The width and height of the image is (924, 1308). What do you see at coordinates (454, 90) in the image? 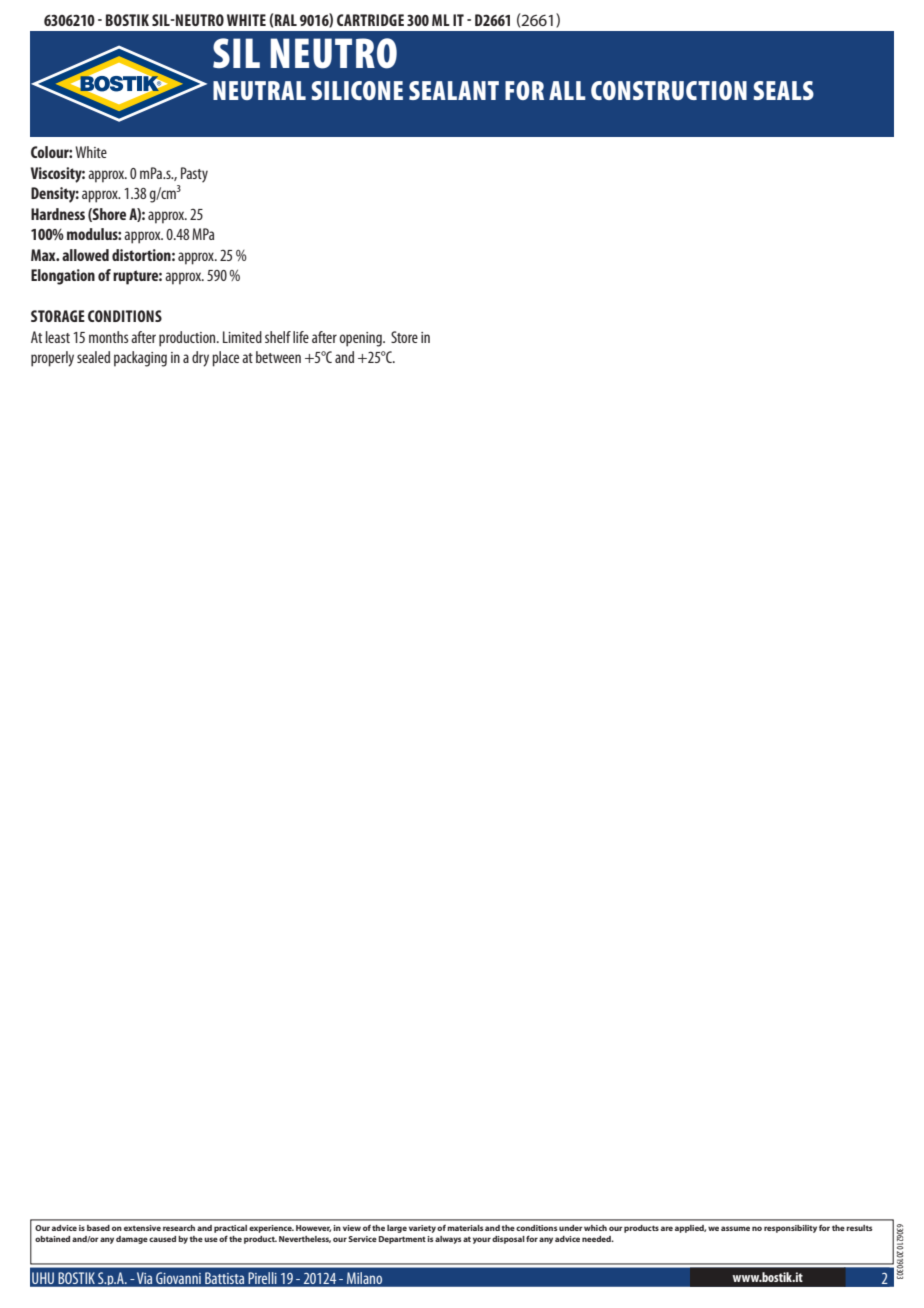
I see `sealant` at bounding box center [454, 90].
